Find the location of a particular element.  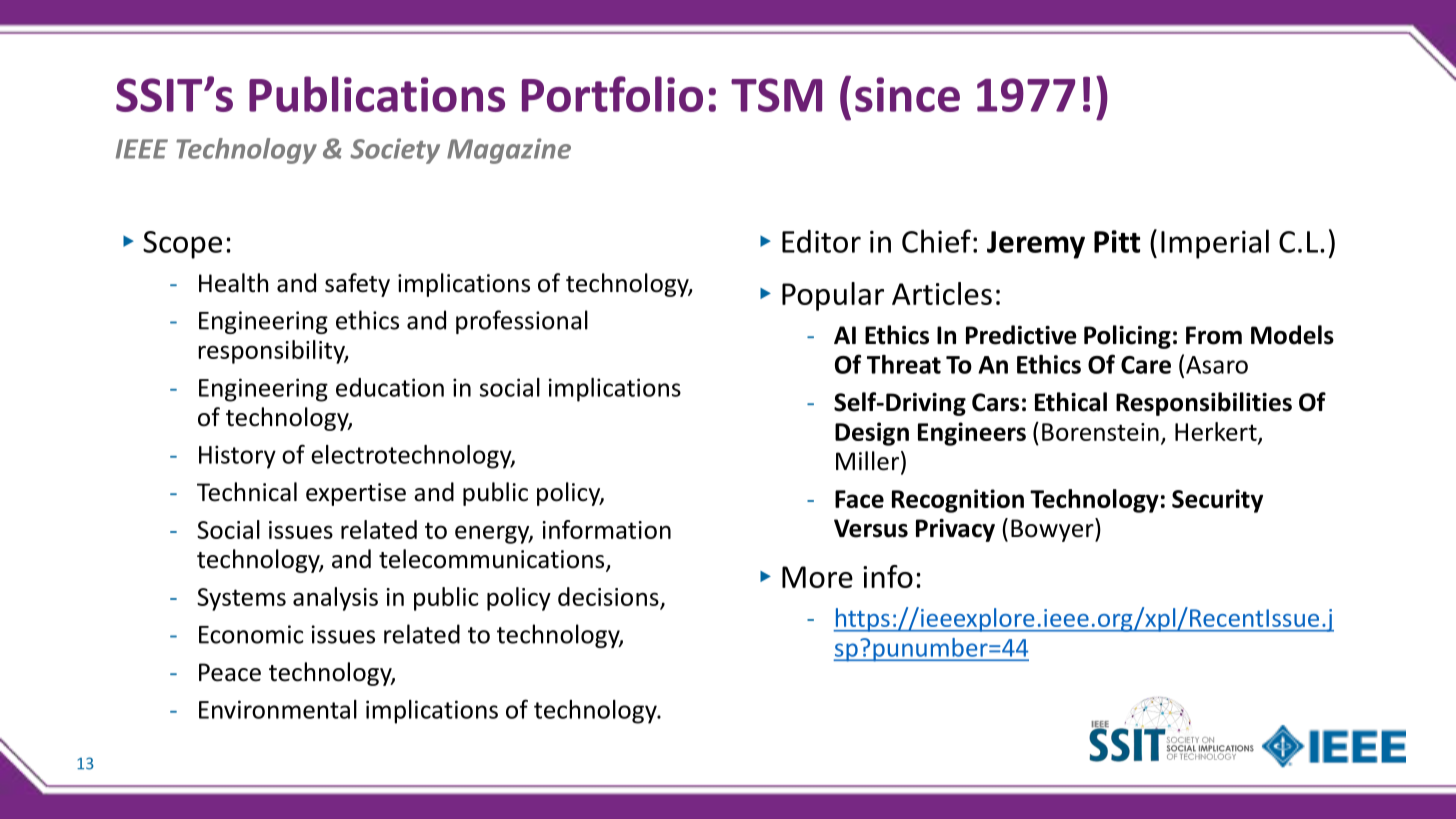

Environmental is located at coordinates (278, 709).
